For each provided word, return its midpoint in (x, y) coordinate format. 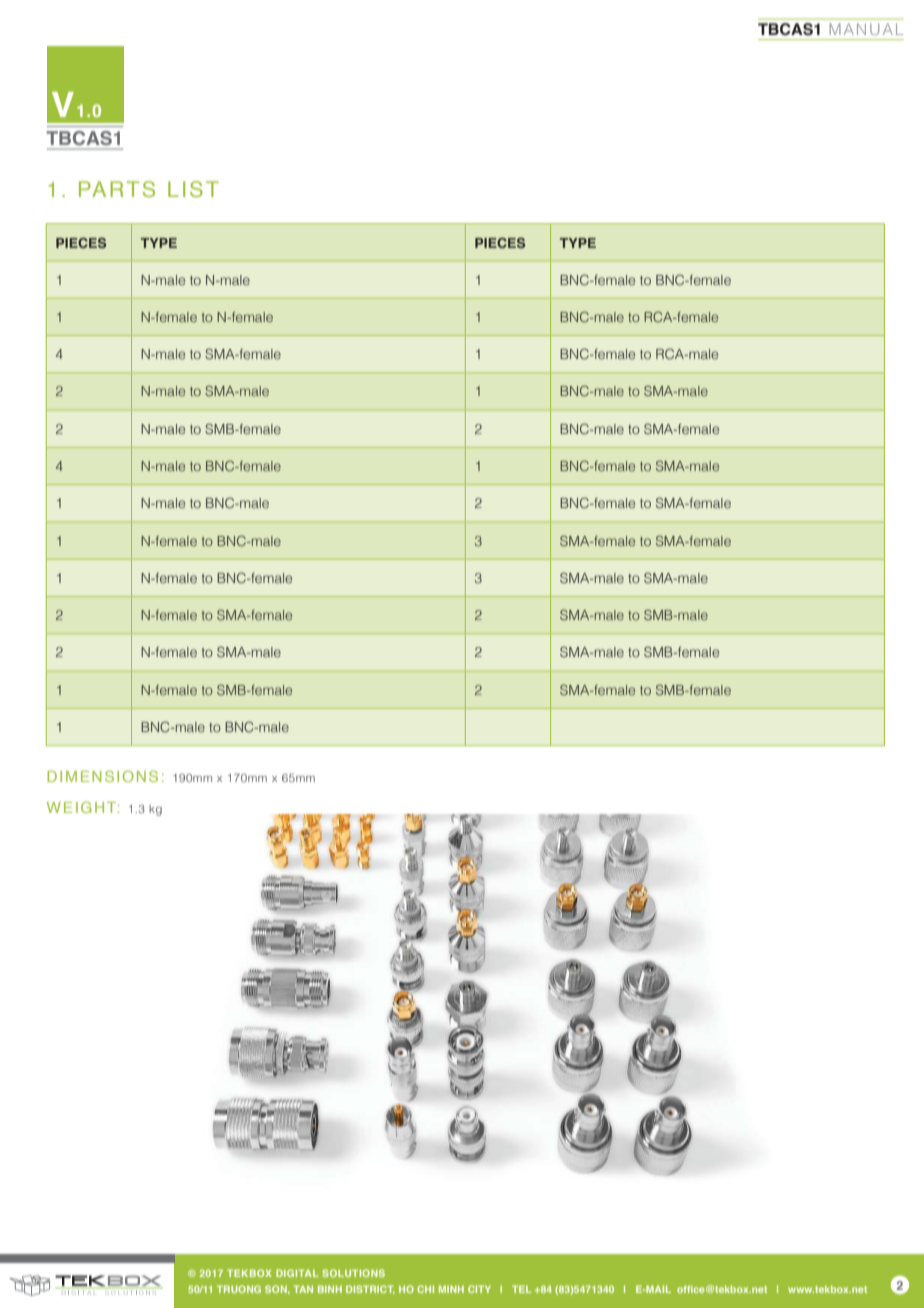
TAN (303, 1289)
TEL (521, 1289)
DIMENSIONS (102, 776)
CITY (479, 1289)
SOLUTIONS (353, 1273)
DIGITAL (297, 1273)
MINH (451, 1289)
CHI (425, 1289)
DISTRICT (370, 1290)
